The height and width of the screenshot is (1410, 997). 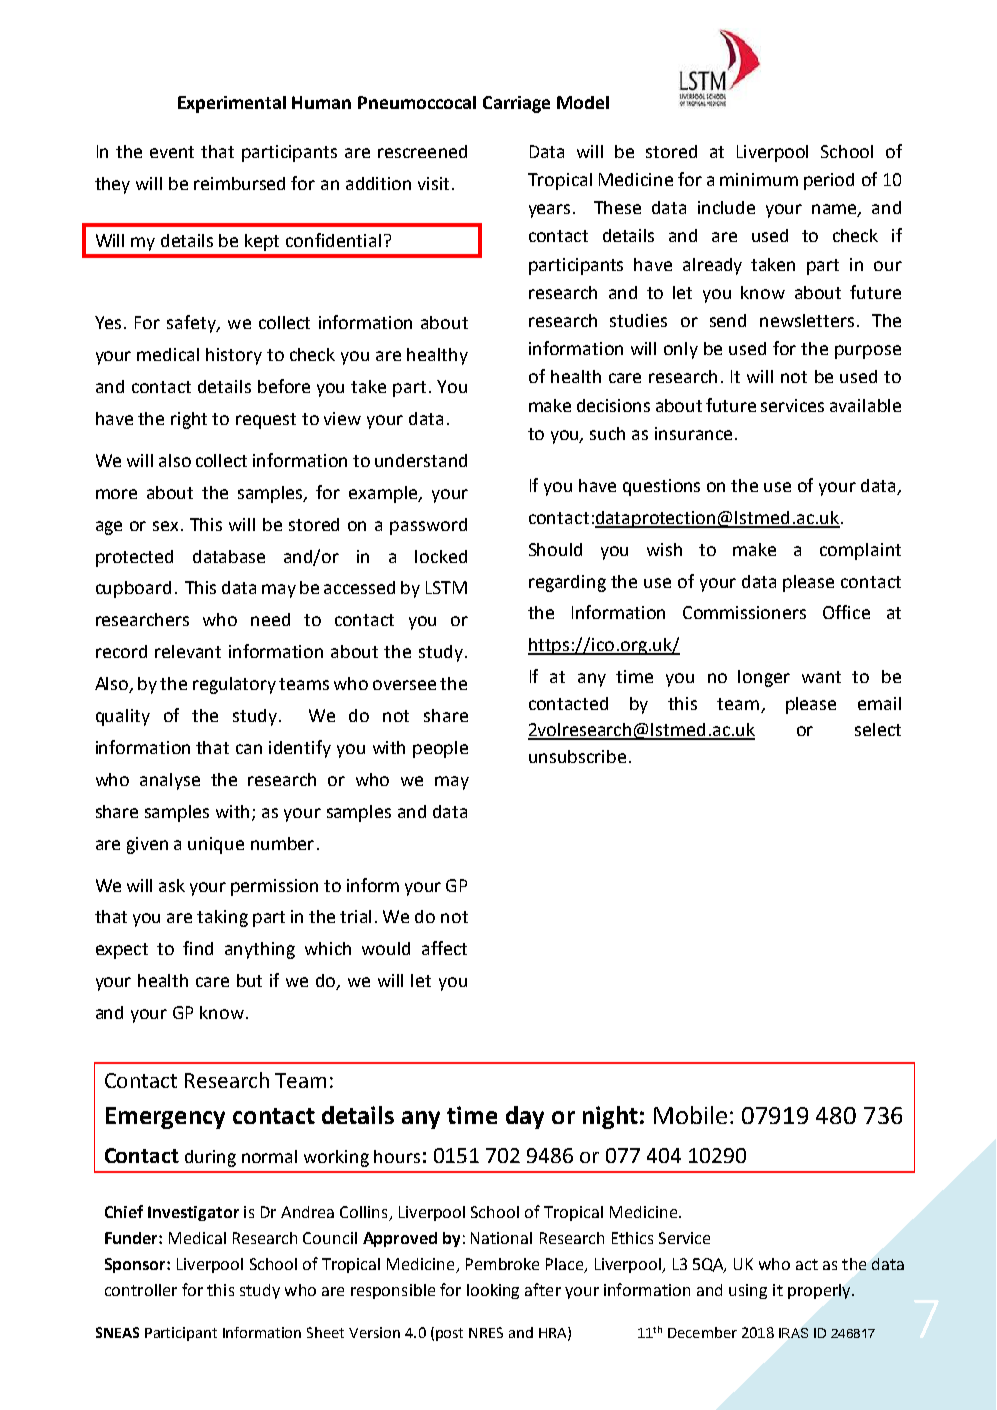 I want to click on longer, so click(x=764, y=678).
